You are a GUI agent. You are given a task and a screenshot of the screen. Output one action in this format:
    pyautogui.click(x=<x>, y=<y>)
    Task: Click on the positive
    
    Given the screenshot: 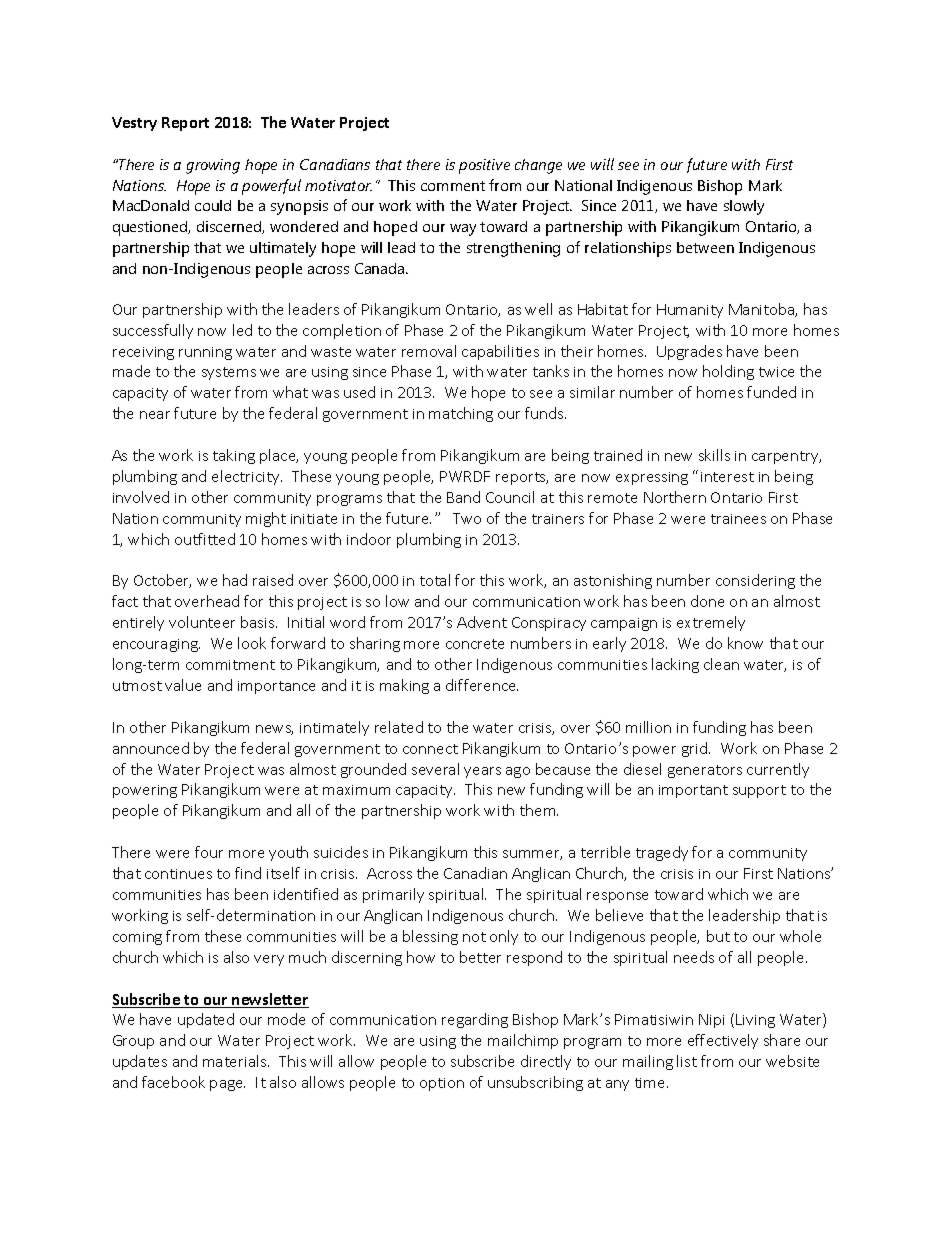 What is the action you would take?
    pyautogui.click(x=484, y=166)
